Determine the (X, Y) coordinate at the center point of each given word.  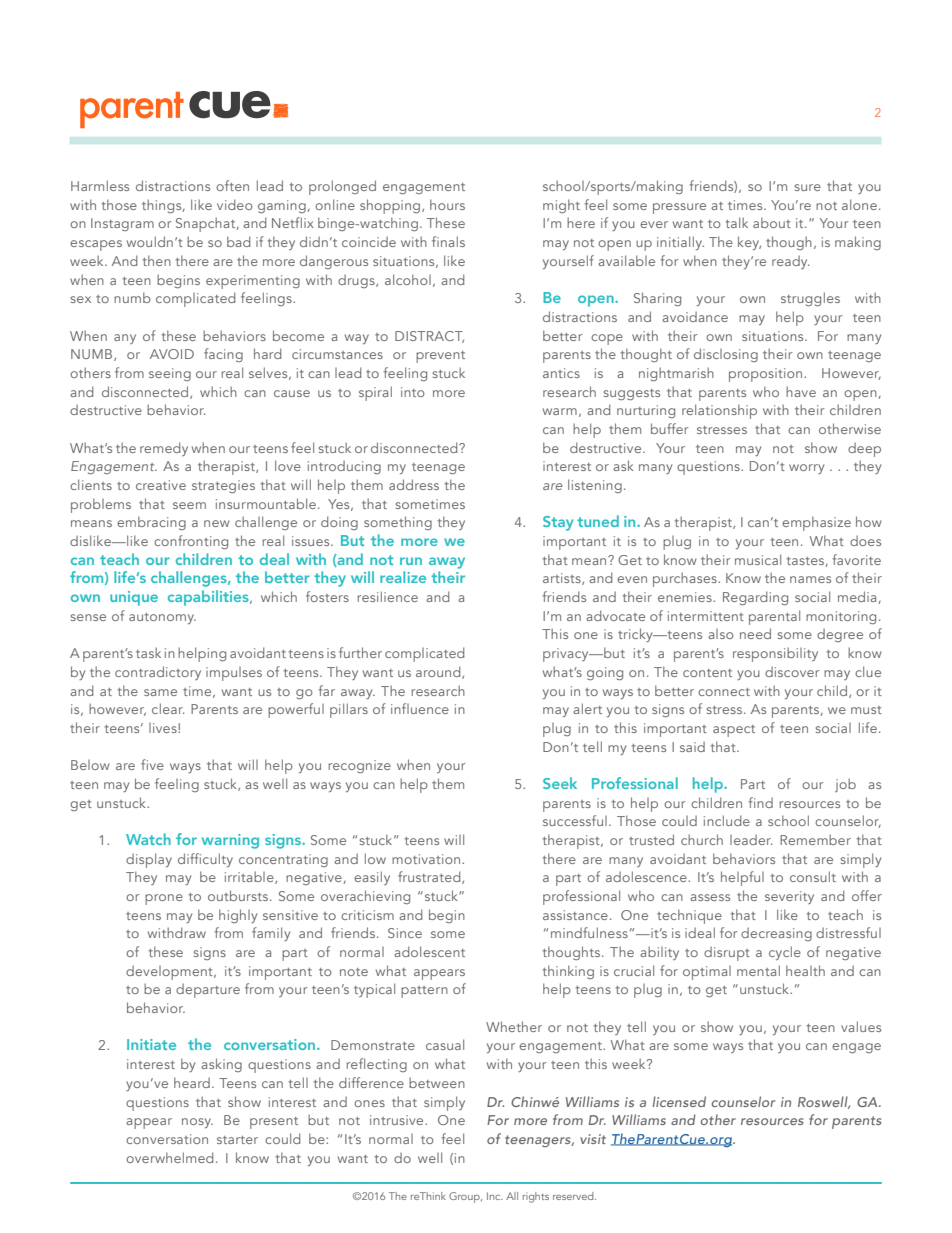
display (149, 860)
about (772, 222)
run (411, 561)
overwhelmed (169, 1157)
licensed (679, 1101)
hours (447, 204)
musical (758, 559)
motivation (427, 859)
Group (465, 1197)
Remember (815, 839)
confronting (191, 542)
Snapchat (207, 224)
